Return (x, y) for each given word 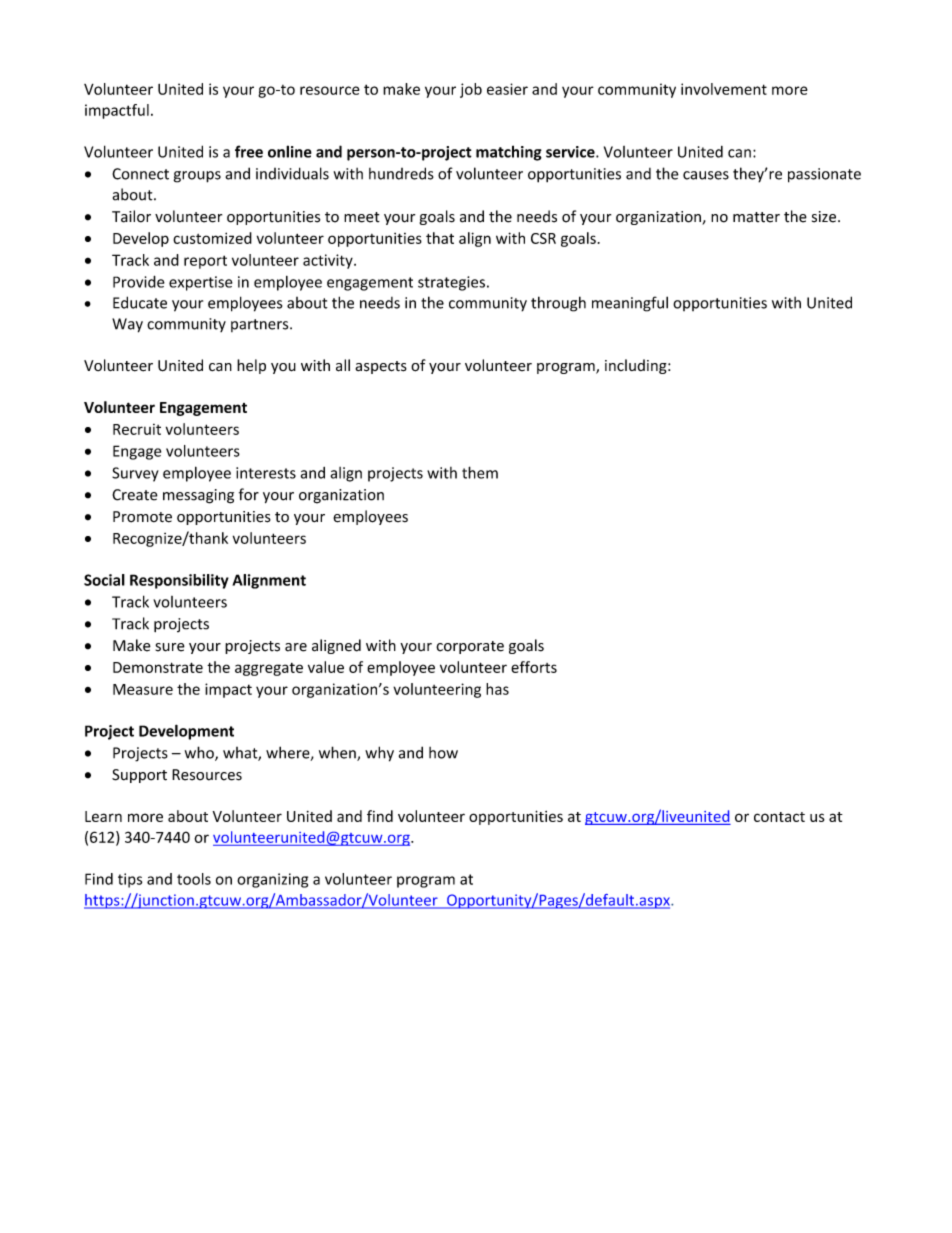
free (249, 151)
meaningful (630, 304)
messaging (198, 496)
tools (194, 879)
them (480, 472)
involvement (724, 89)
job (471, 90)
